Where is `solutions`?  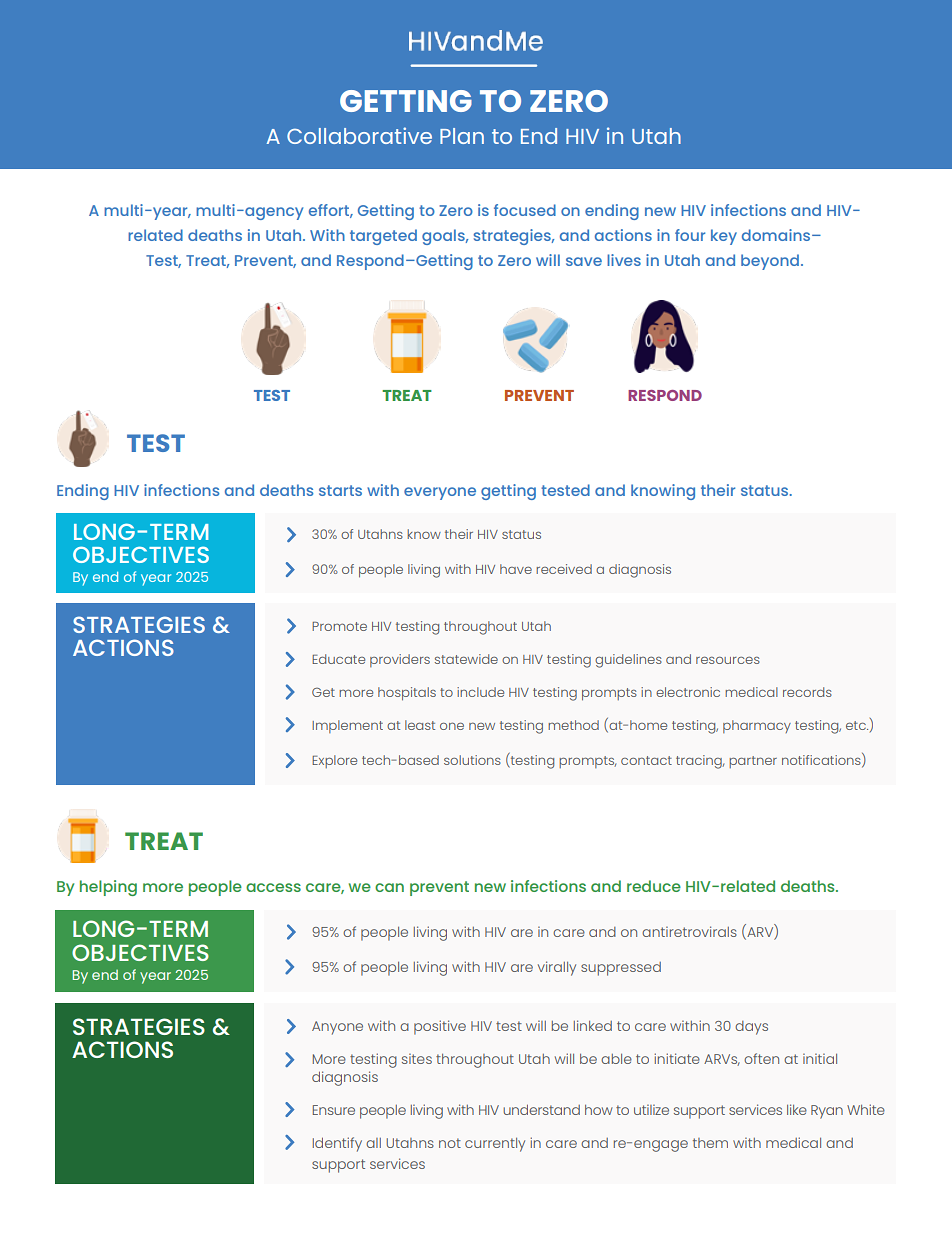 solutions is located at coordinates (472, 760).
